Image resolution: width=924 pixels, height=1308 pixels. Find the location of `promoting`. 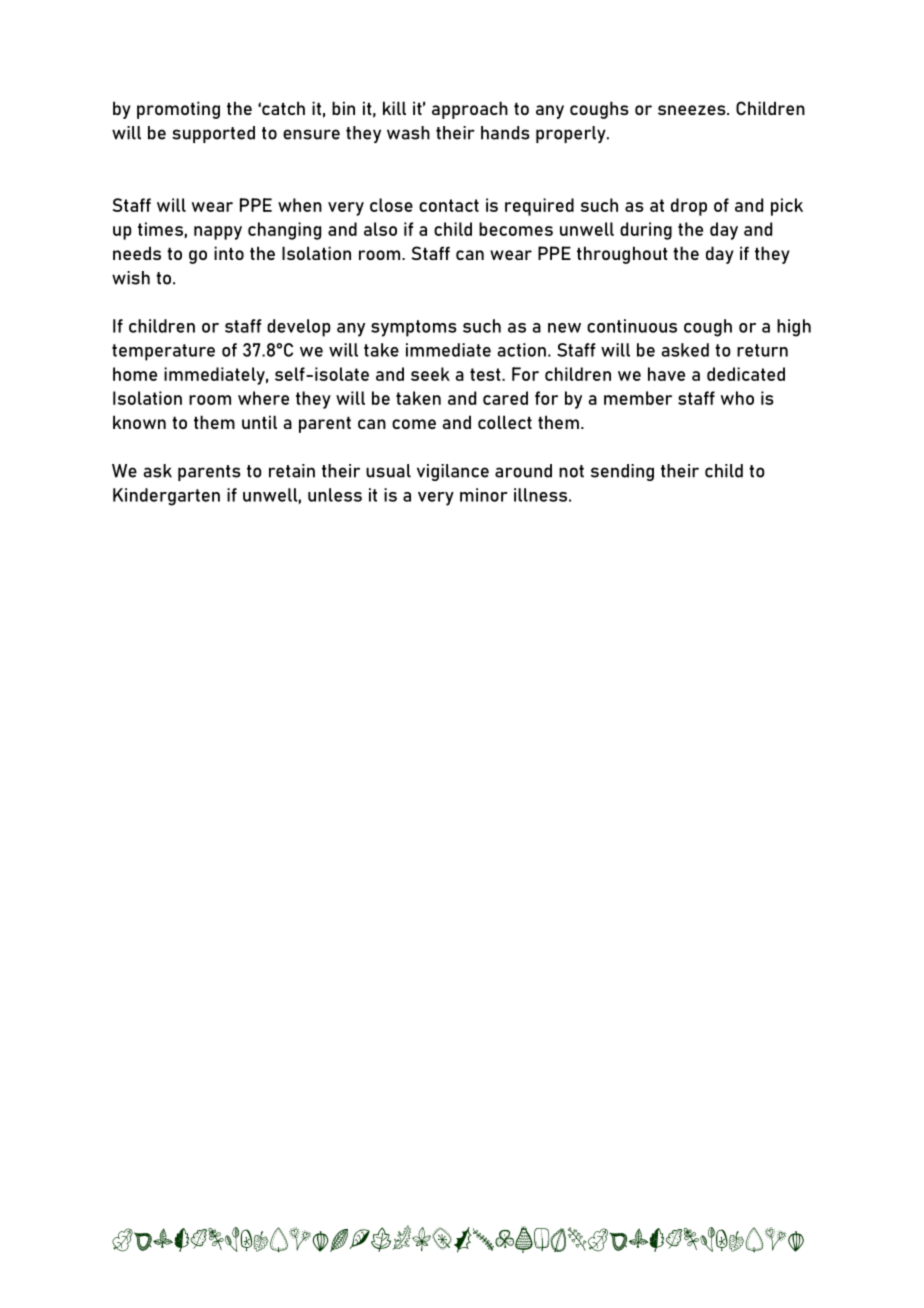

promoting is located at coordinates (178, 110).
